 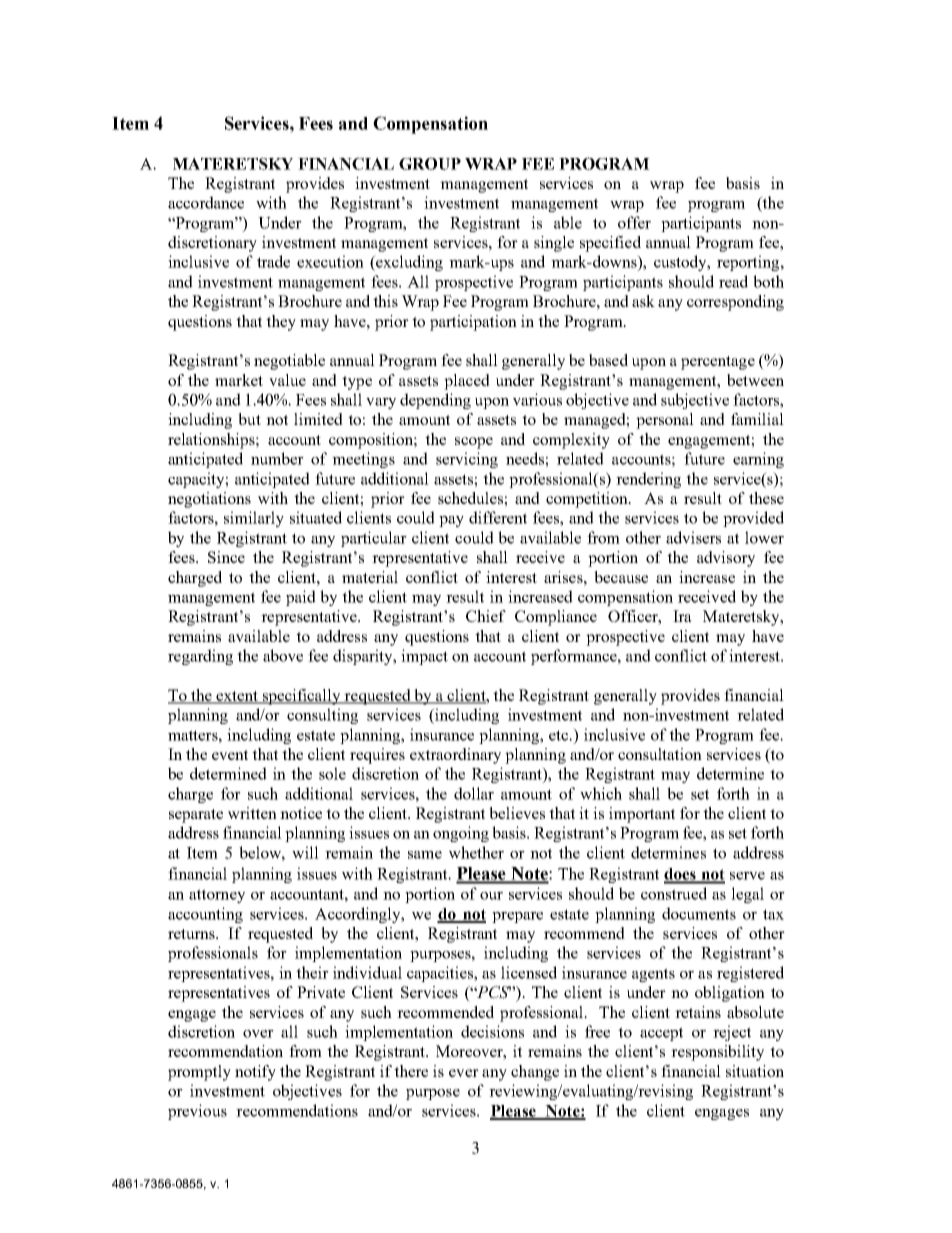 I want to click on above, so click(x=283, y=655).
